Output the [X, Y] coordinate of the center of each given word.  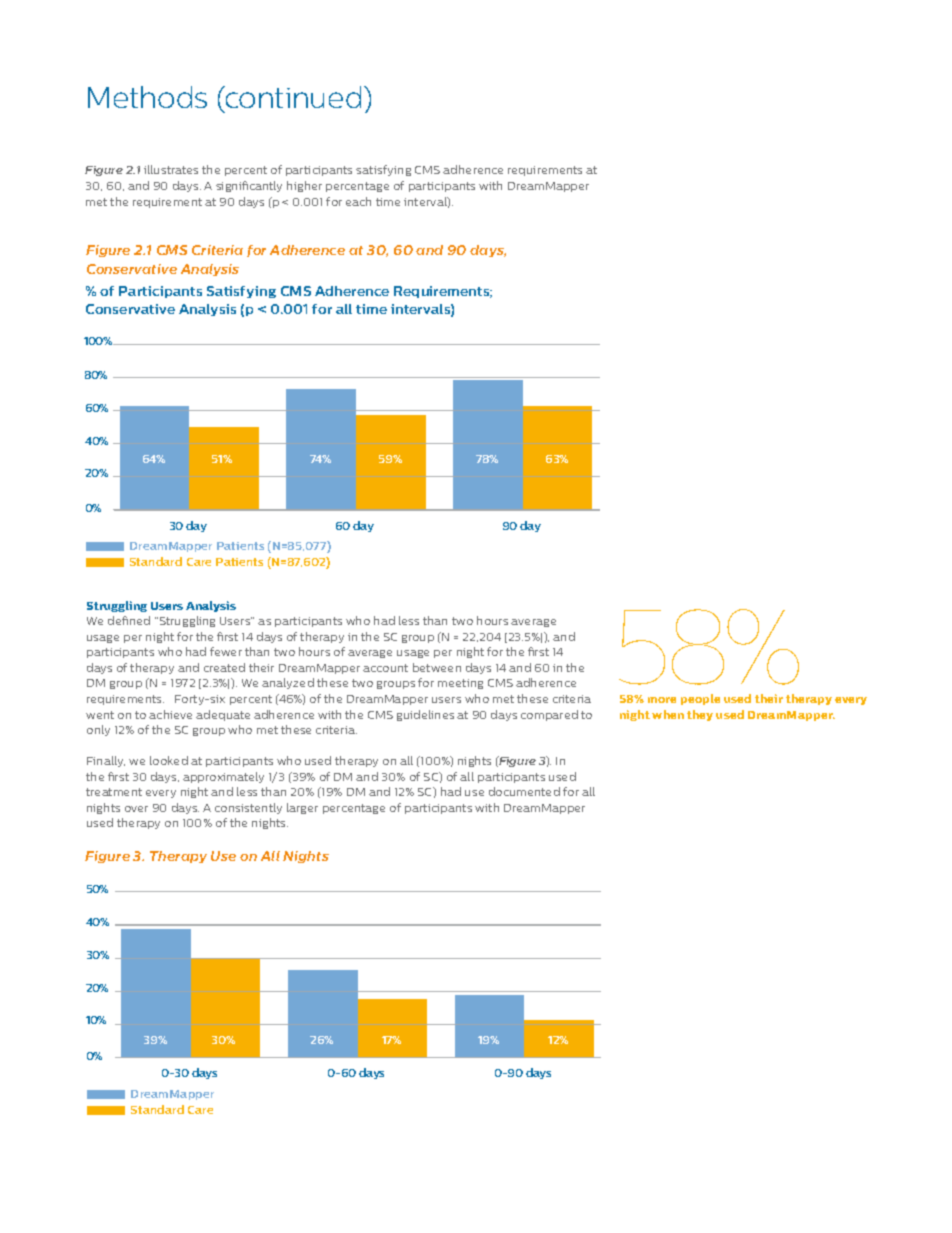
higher [304, 186]
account [385, 668]
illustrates [171, 169]
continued [292, 97]
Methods [147, 97]
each [358, 201]
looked [169, 760]
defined [129, 620]
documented [524, 791]
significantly [249, 186]
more [662, 700]
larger [302, 808]
